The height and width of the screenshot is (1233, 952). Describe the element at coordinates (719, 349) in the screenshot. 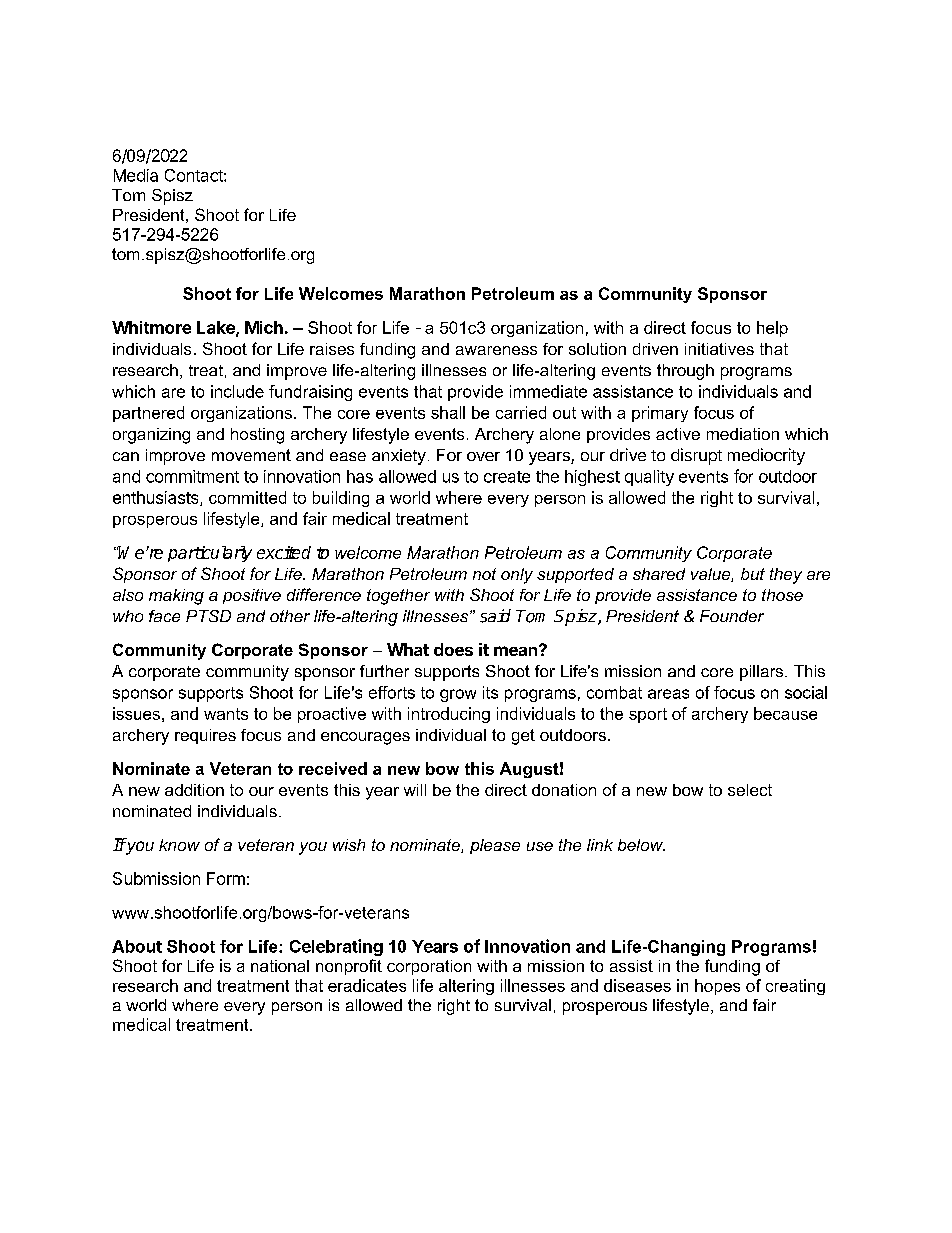

I see `initiatives` at that location.
